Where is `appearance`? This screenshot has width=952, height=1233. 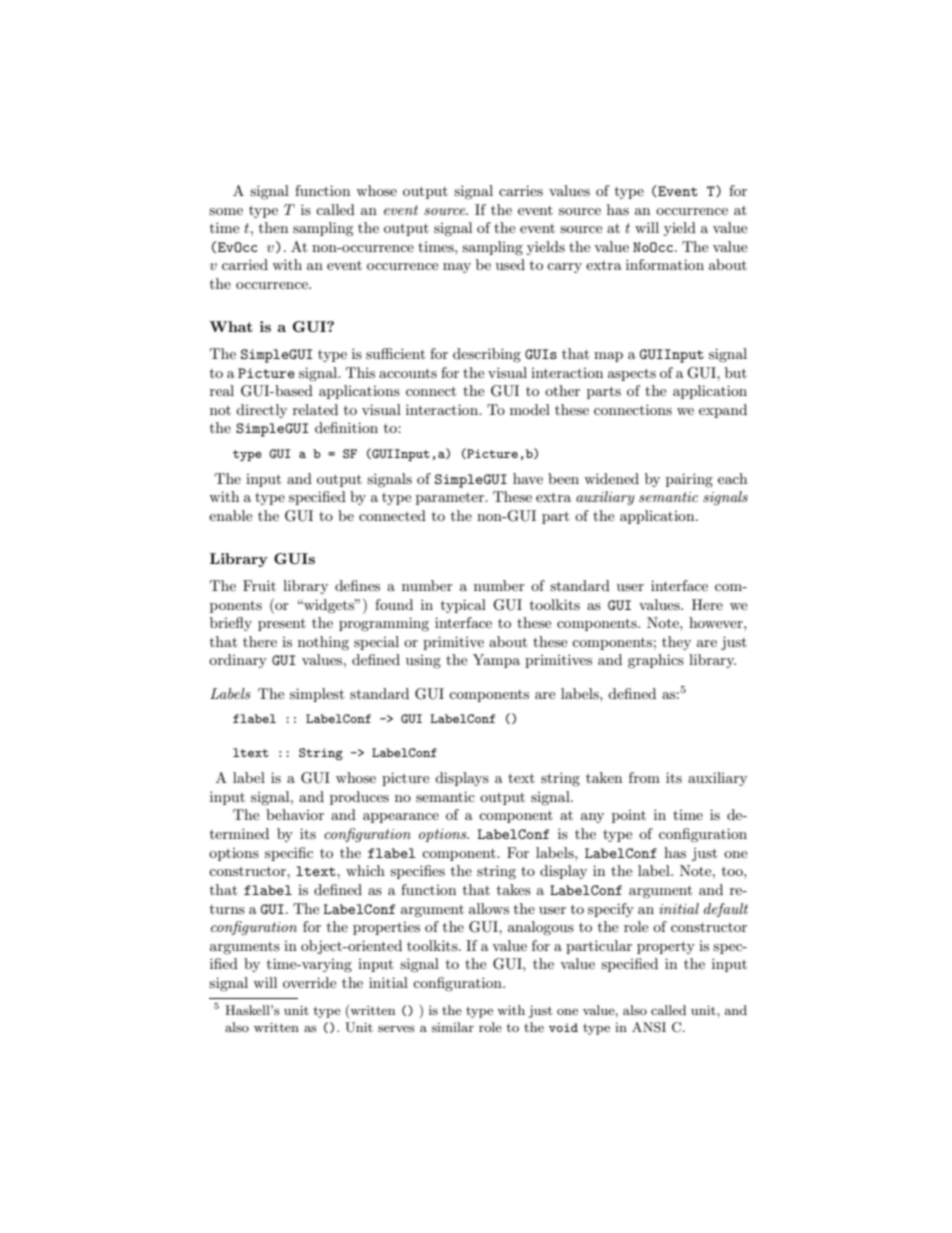 appearance is located at coordinates (401, 818).
